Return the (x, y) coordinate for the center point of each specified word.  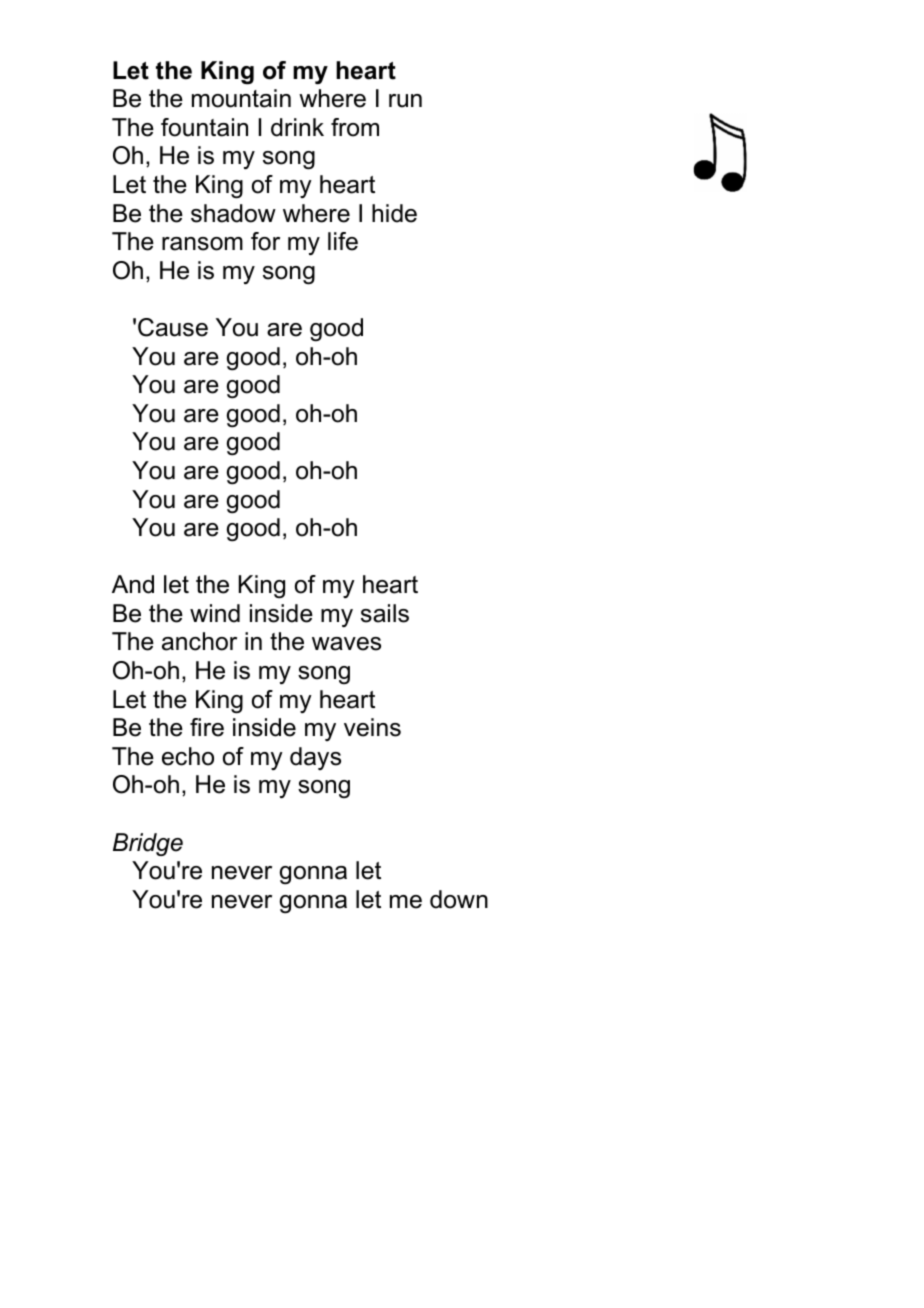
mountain (241, 98)
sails (385, 613)
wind (215, 613)
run (405, 101)
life (343, 241)
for (265, 241)
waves (346, 644)
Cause (173, 327)
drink (297, 127)
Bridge (148, 844)
